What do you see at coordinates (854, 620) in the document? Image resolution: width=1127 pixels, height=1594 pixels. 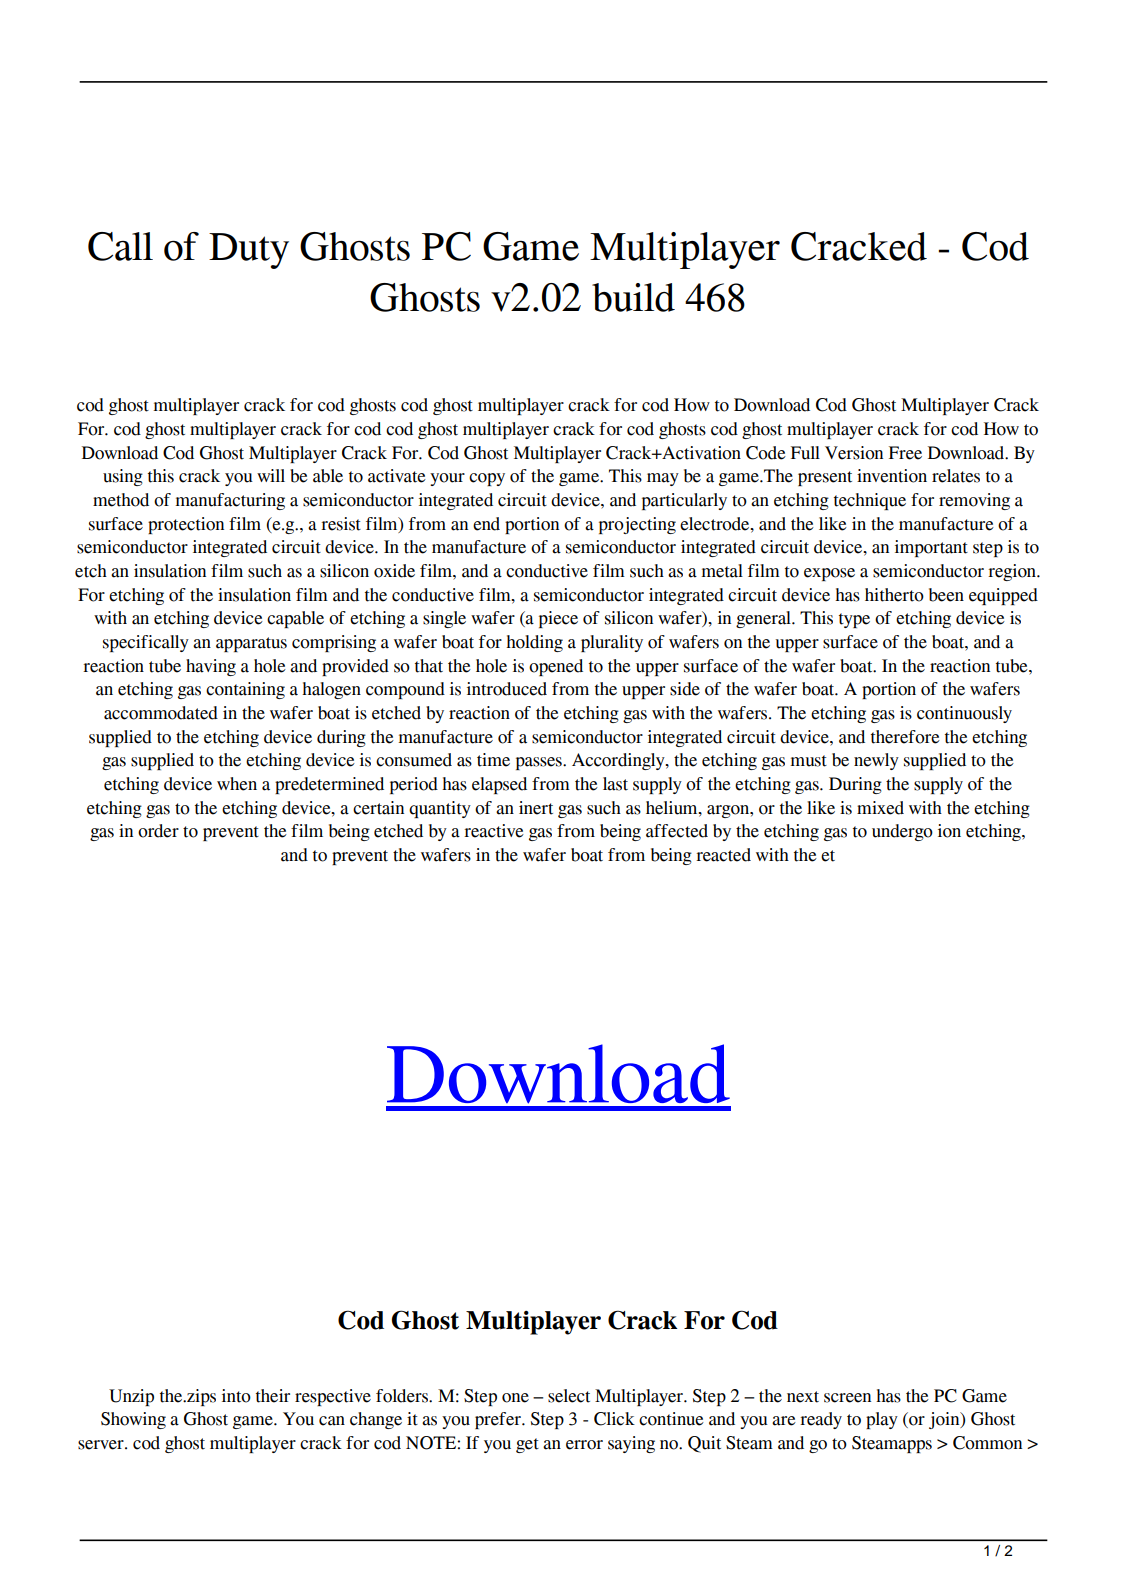 I see `type` at bounding box center [854, 620].
